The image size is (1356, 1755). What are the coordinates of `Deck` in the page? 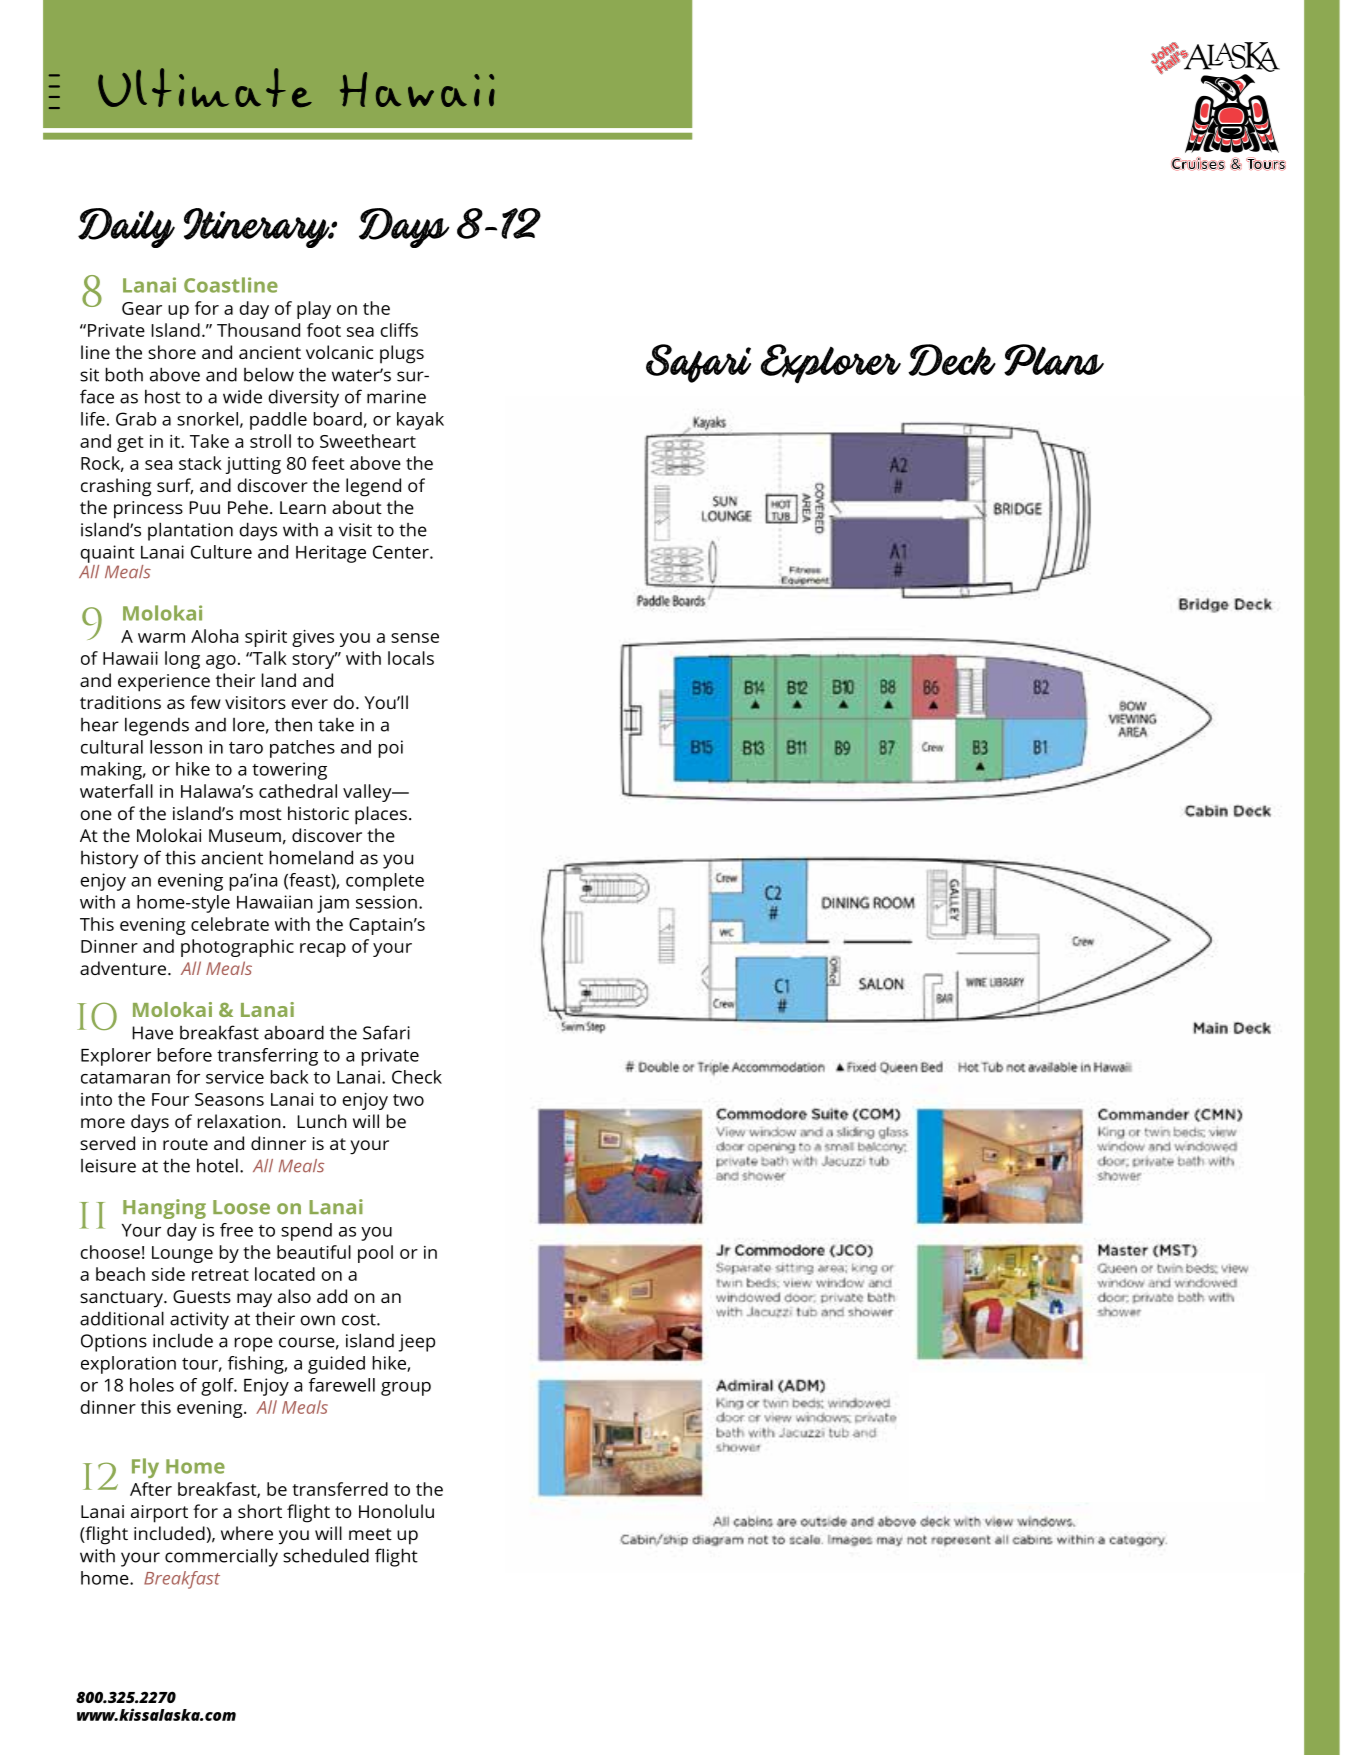 It's located at (952, 360).
